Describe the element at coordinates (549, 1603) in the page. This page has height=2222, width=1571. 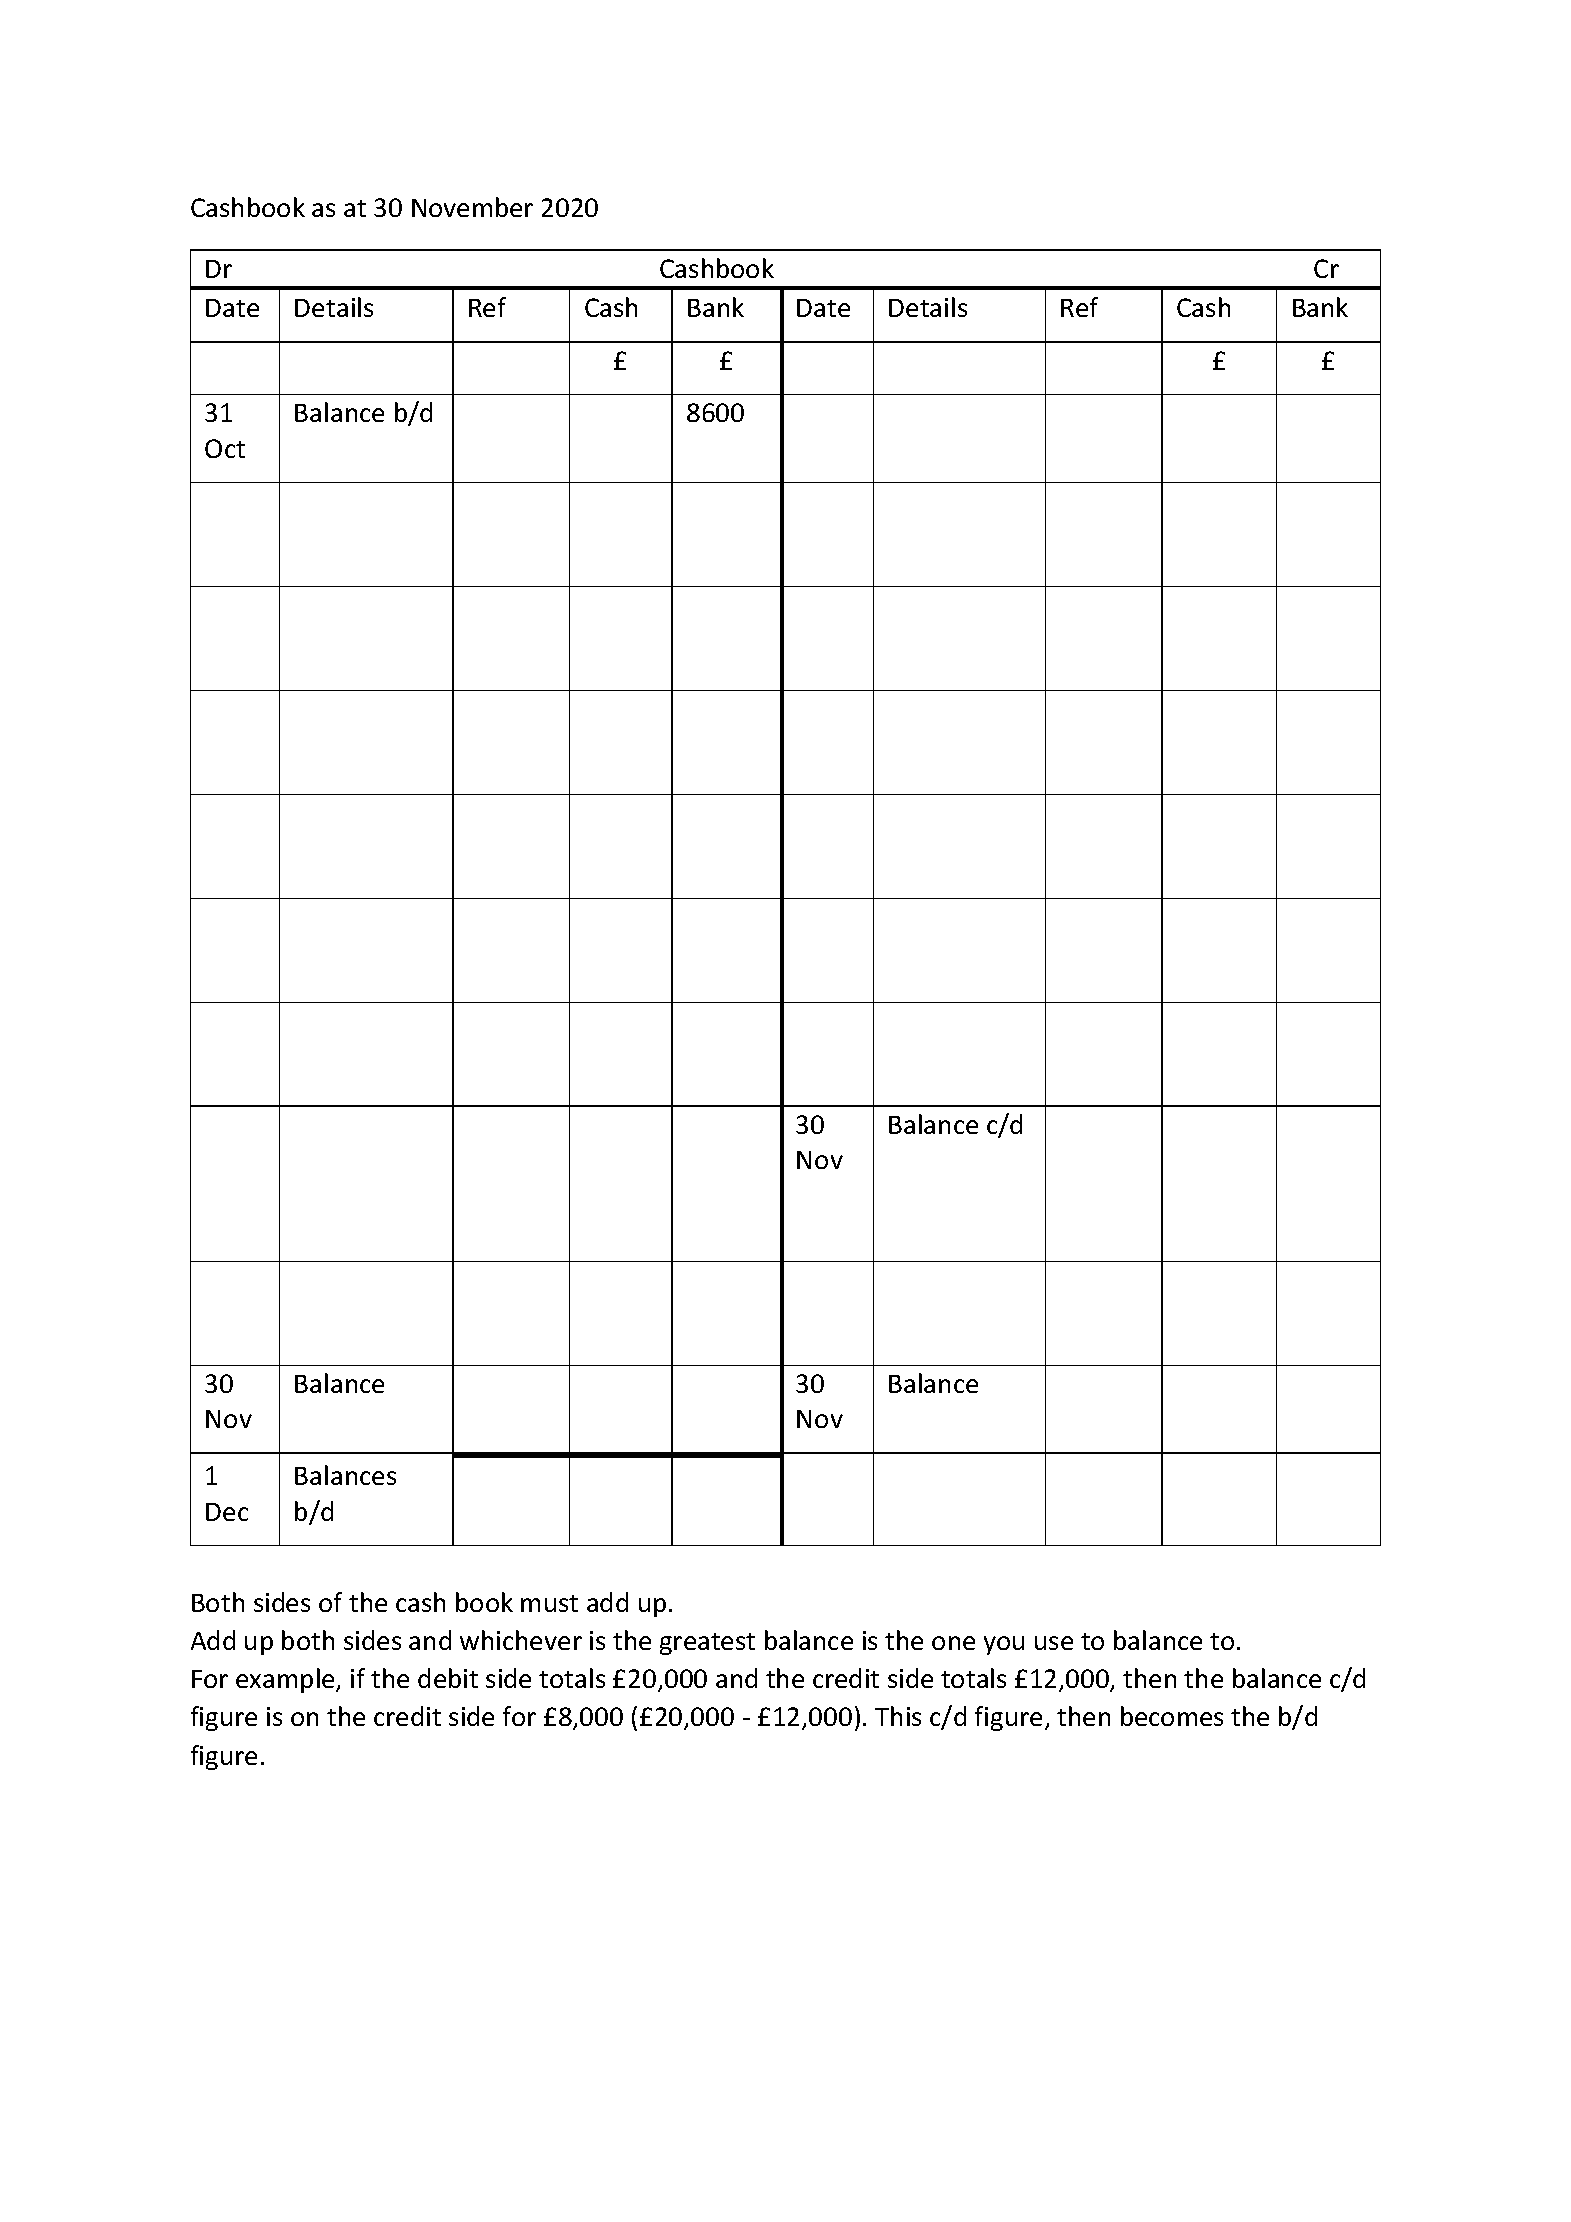
I see `must` at that location.
